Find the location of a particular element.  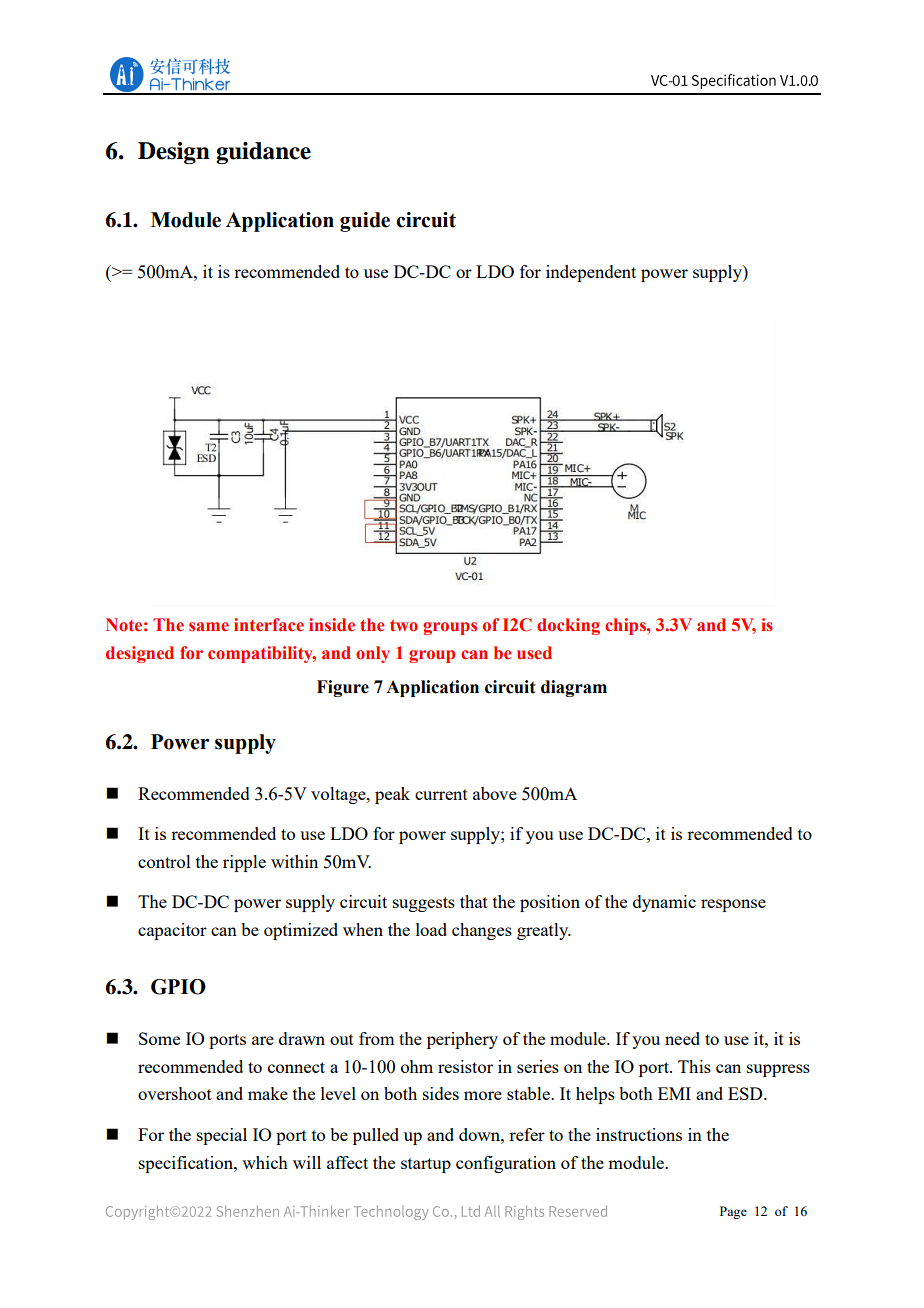

independent is located at coordinates (591, 273).
